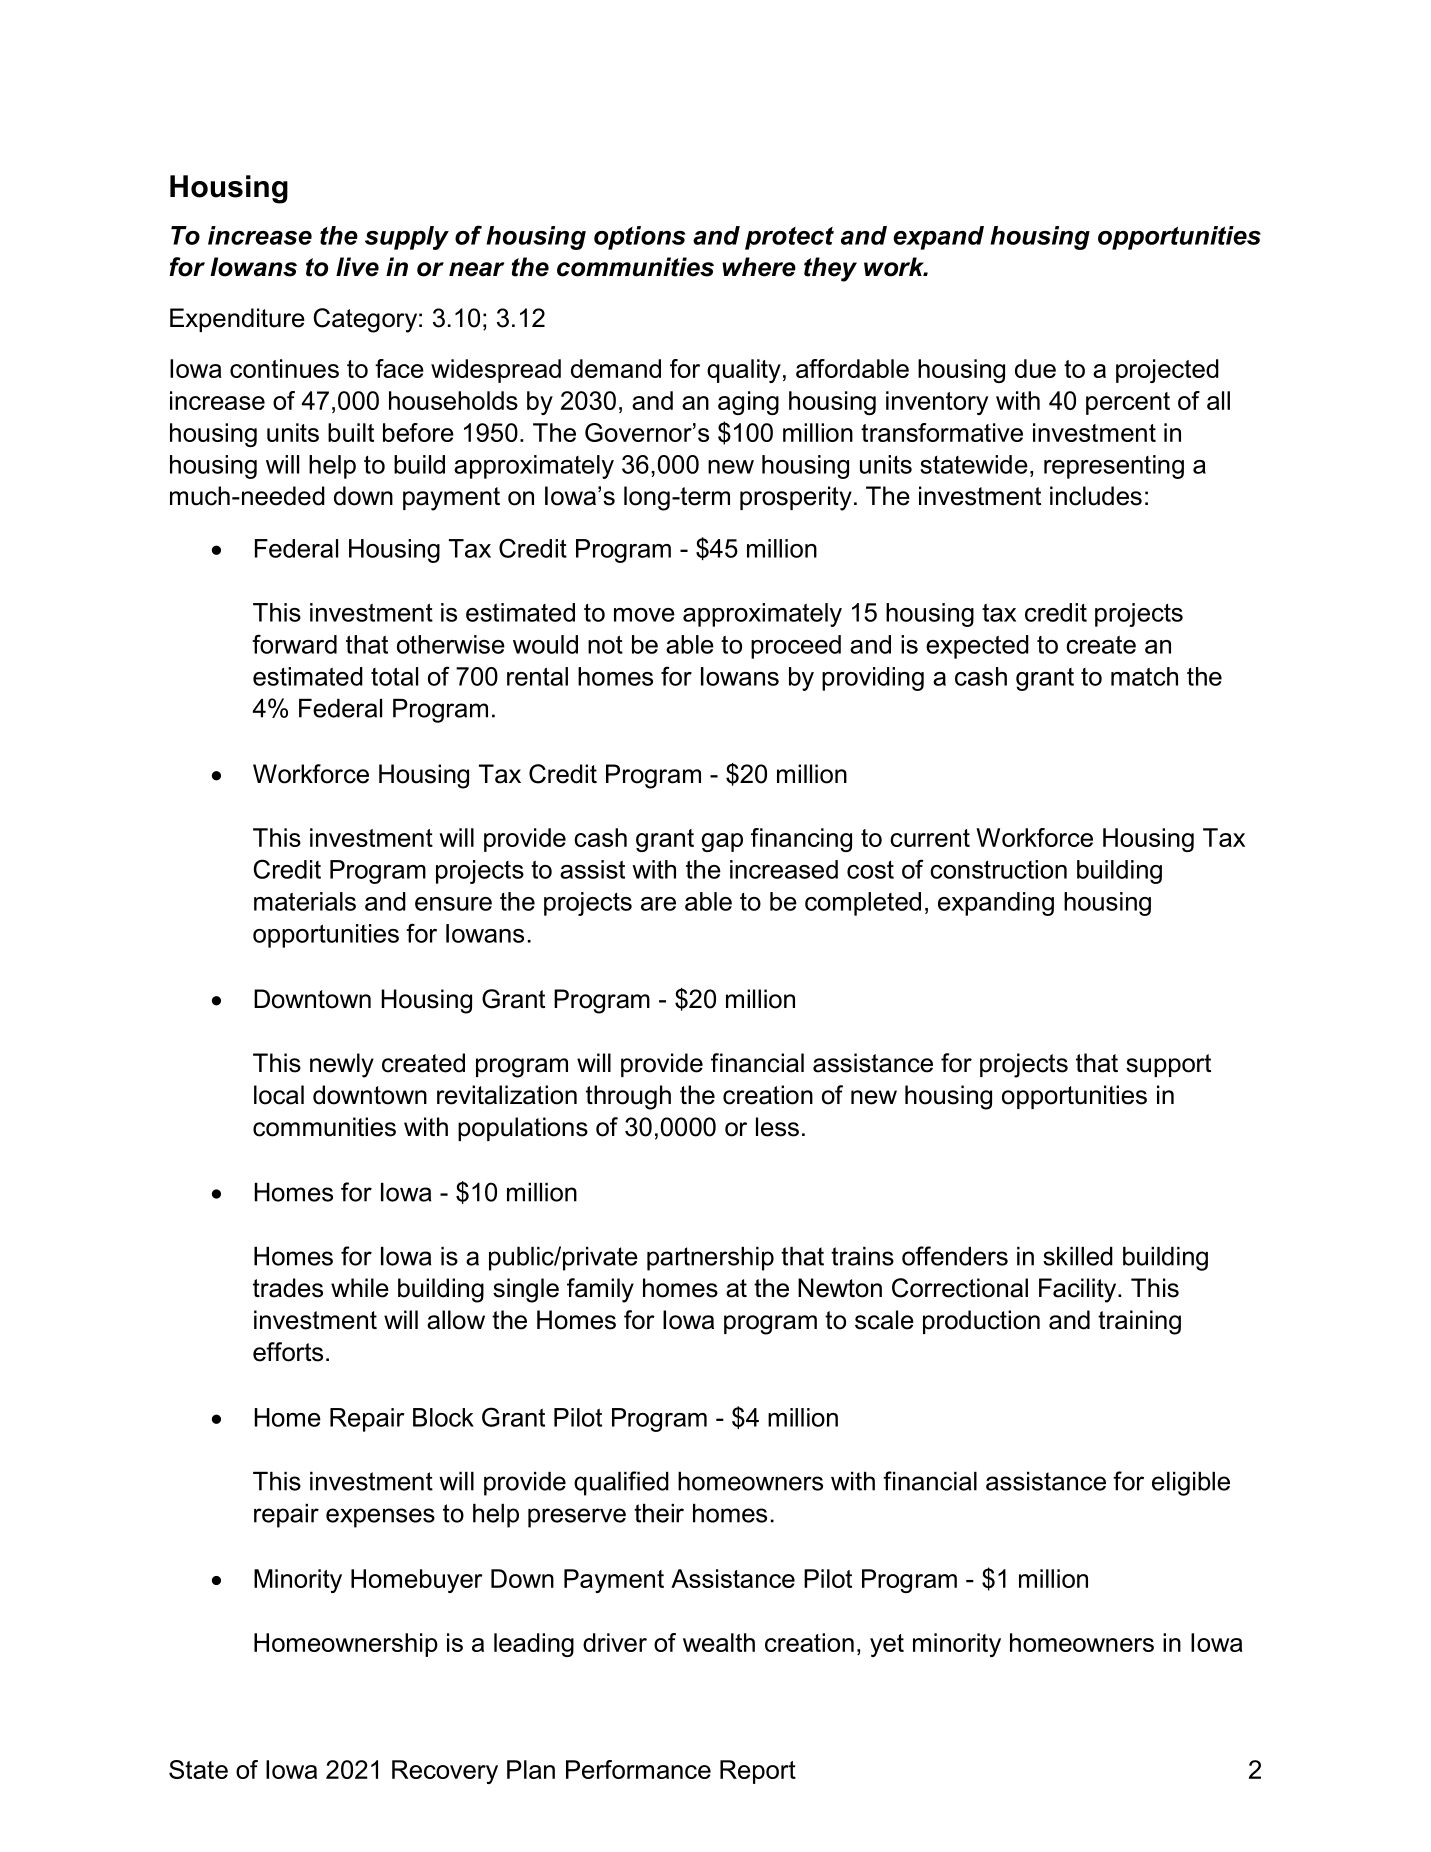  What do you see at coordinates (758, 1772) in the image?
I see `Report` at bounding box center [758, 1772].
